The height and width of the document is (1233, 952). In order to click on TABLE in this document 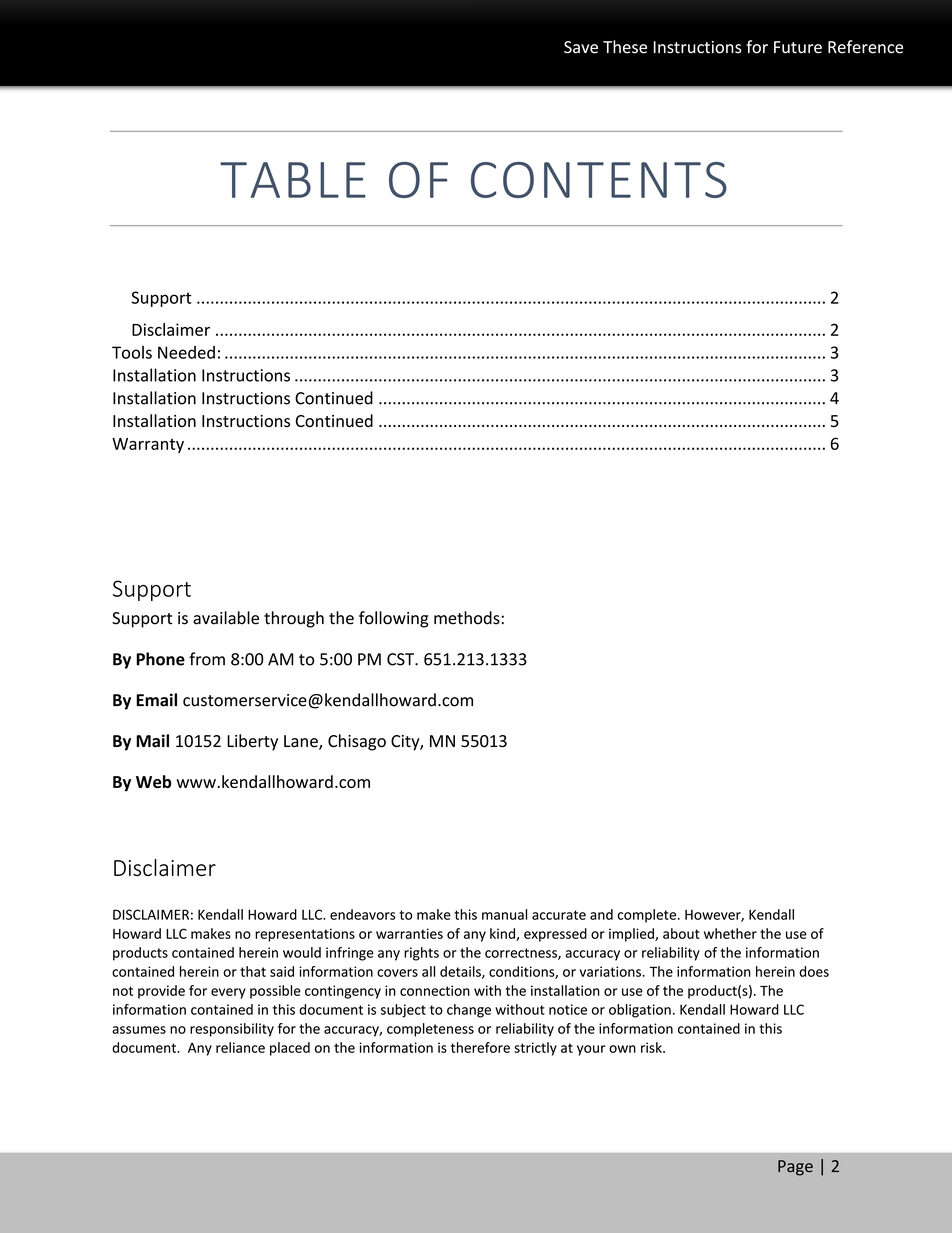, I will do `click(293, 180)`.
